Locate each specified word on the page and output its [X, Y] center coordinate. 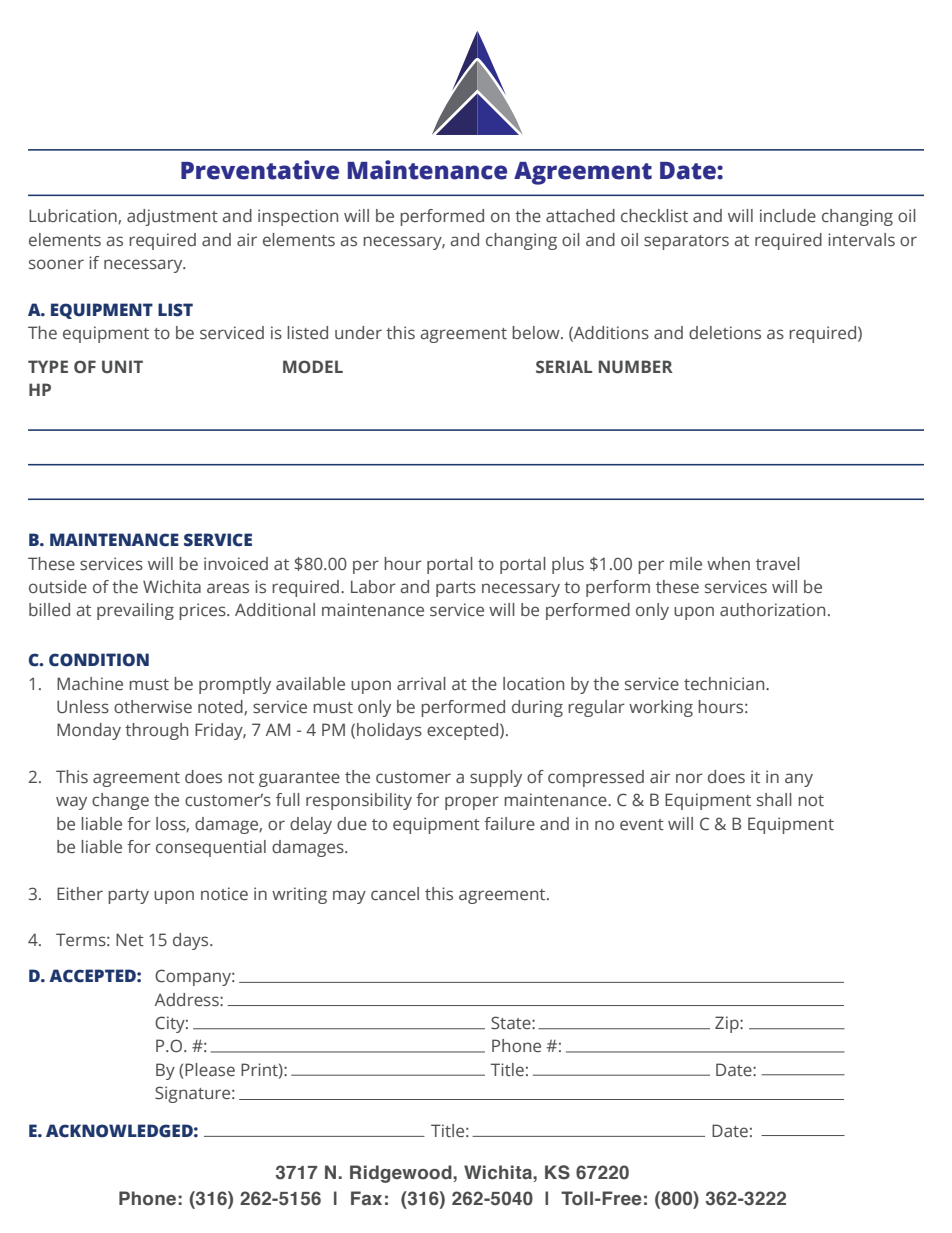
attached [580, 216]
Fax [366, 1198]
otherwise [153, 707]
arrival [421, 684]
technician [725, 684]
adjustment [172, 217]
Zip [728, 1024]
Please [210, 1070]
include [788, 216]
